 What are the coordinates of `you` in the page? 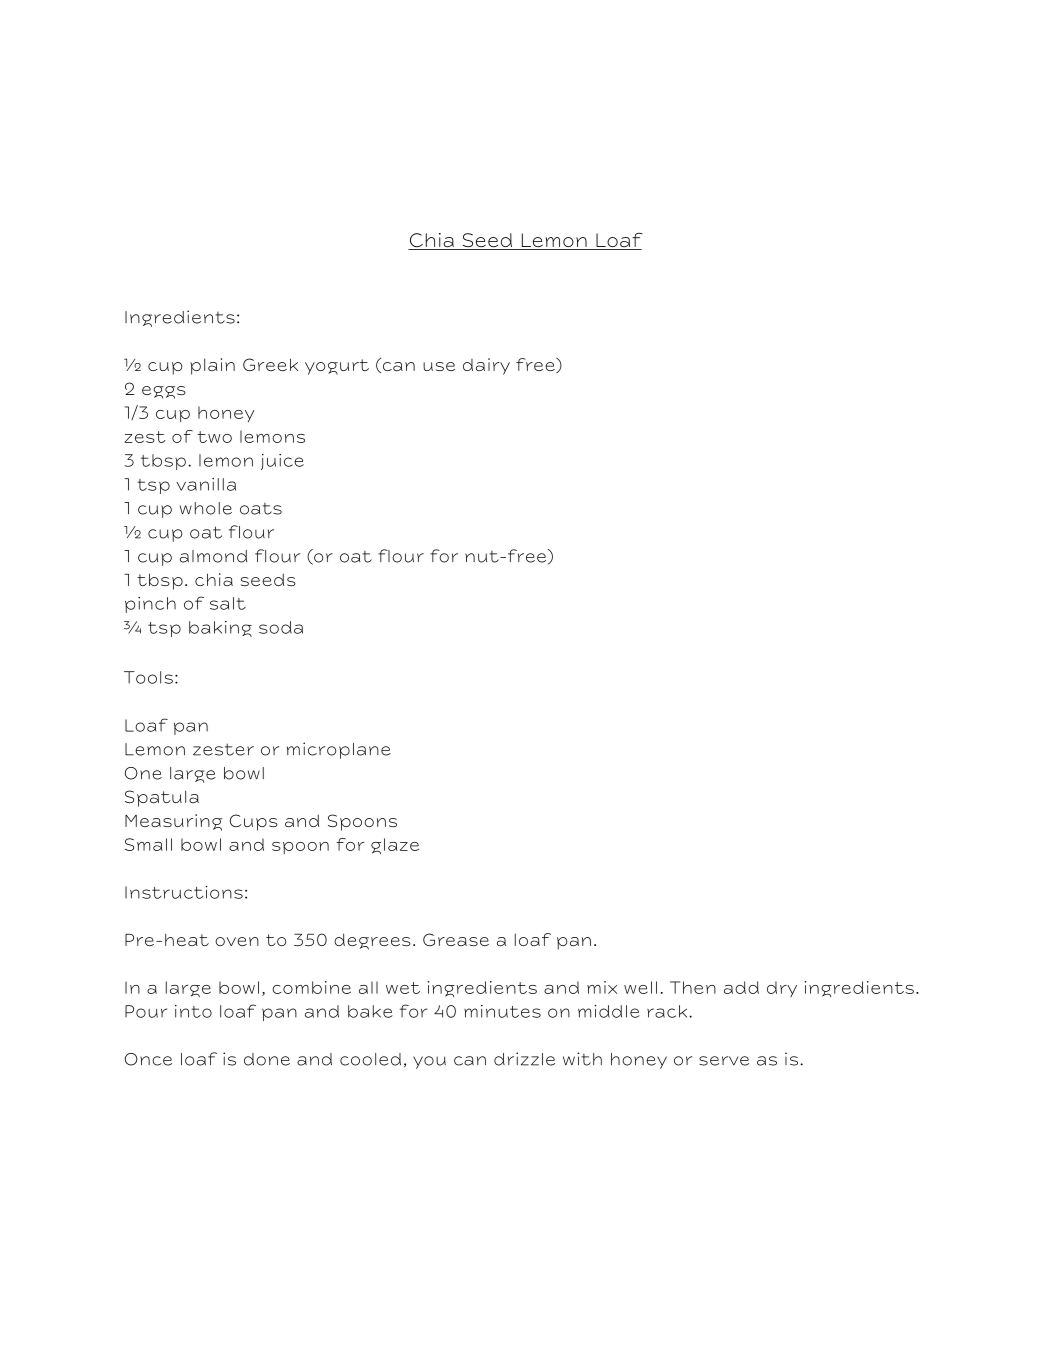 It's located at (429, 1062).
